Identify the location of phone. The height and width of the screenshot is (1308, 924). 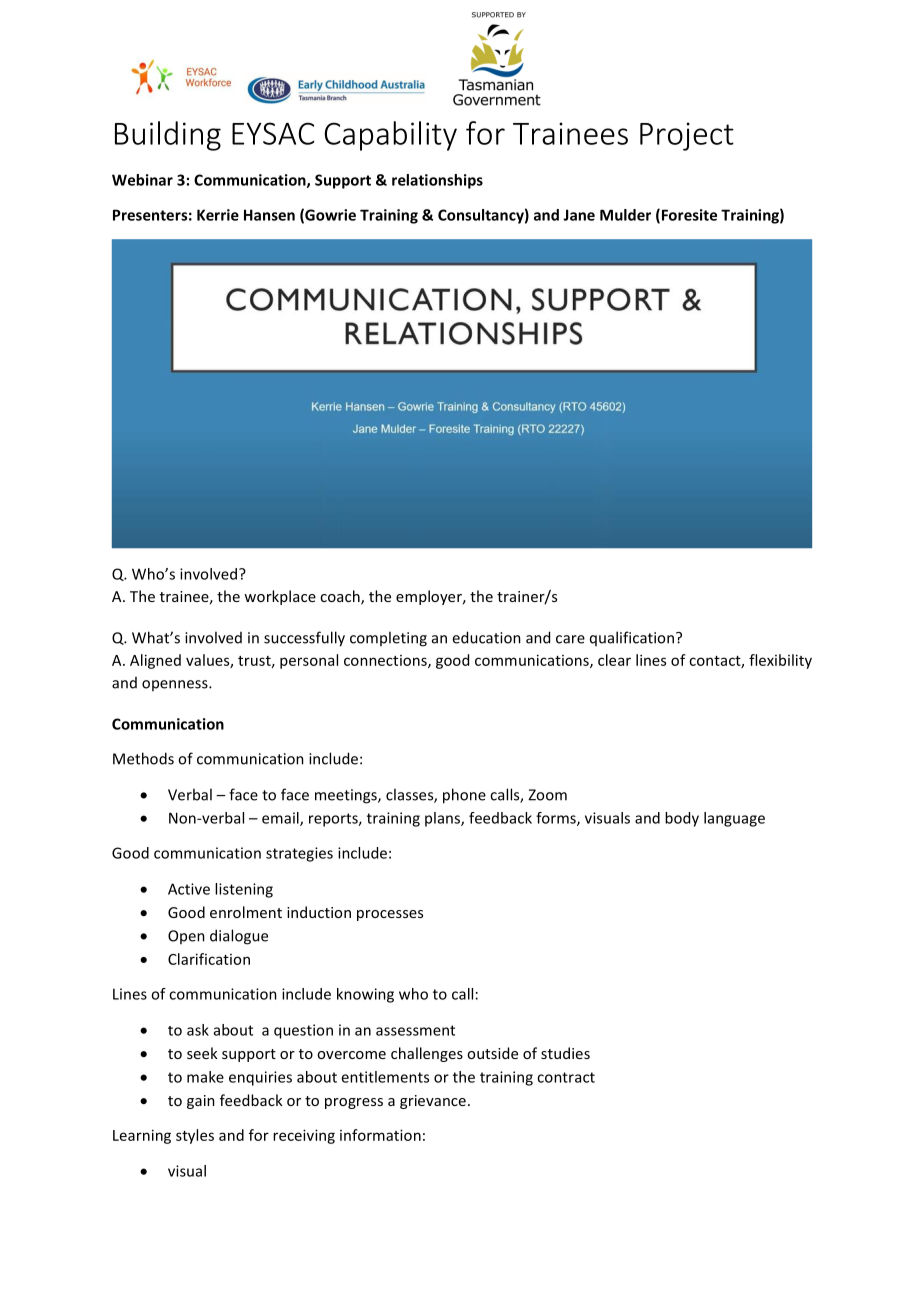
(464, 796).
